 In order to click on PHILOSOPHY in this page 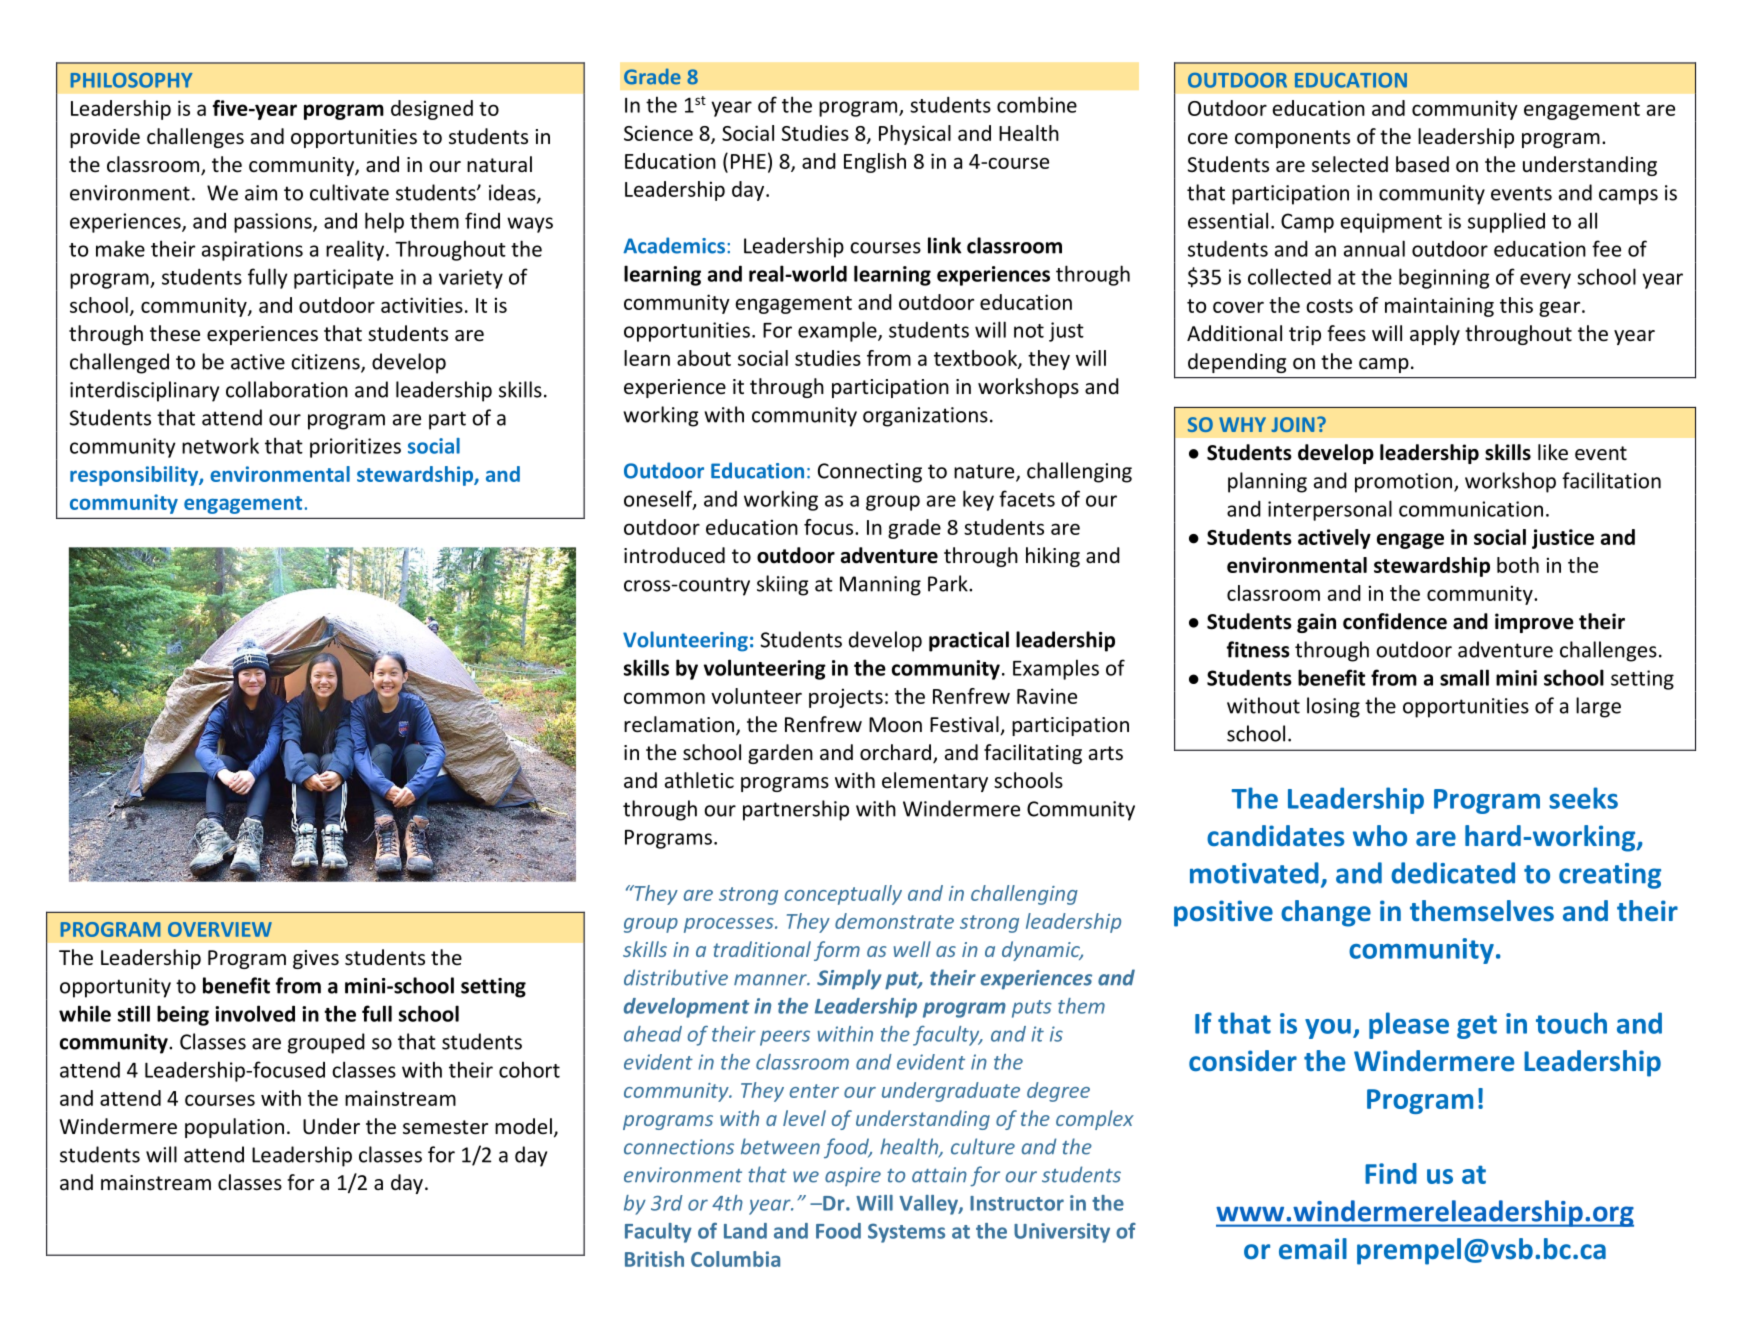, I will do `click(132, 80)`.
